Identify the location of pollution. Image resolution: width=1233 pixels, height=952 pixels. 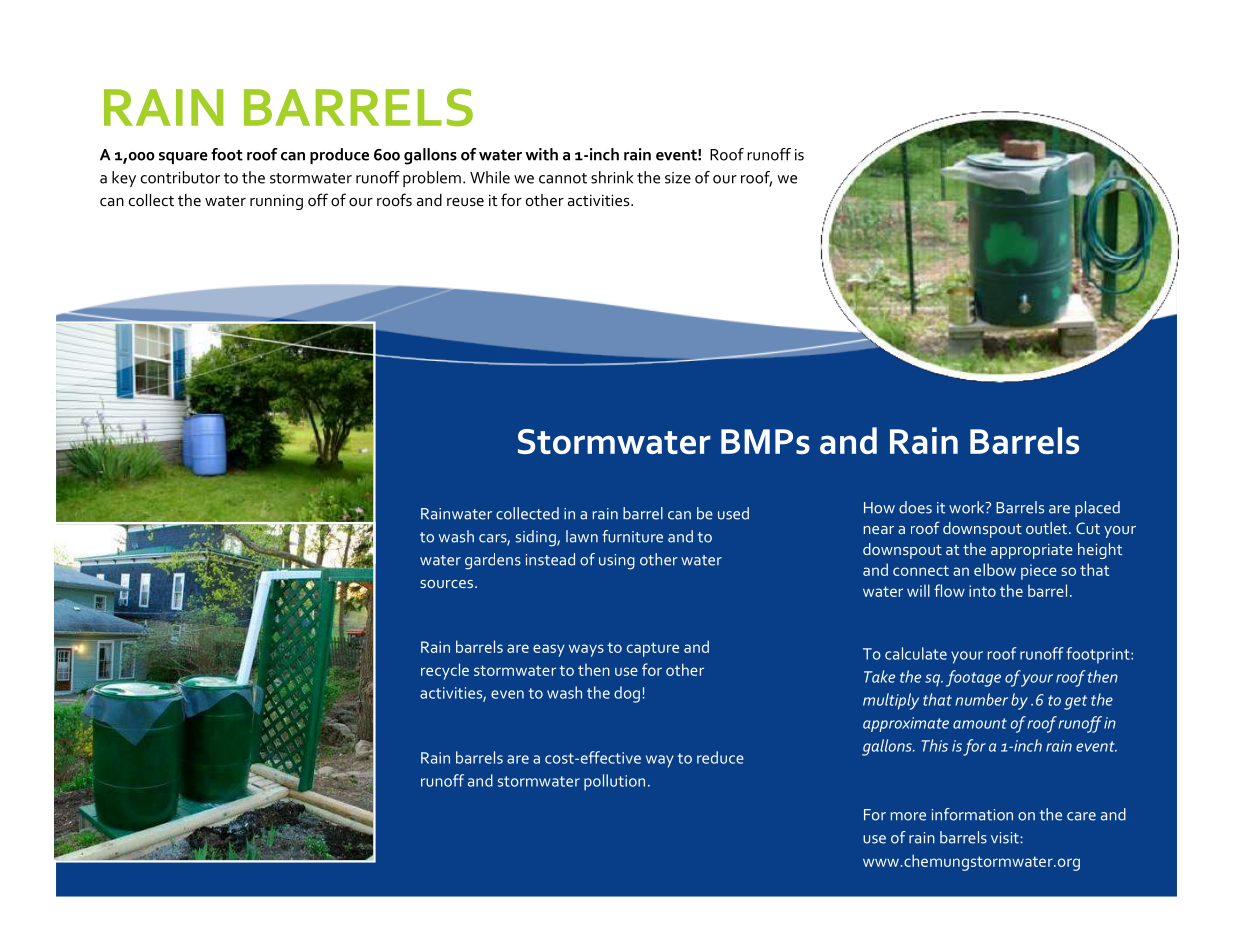
(614, 782).
